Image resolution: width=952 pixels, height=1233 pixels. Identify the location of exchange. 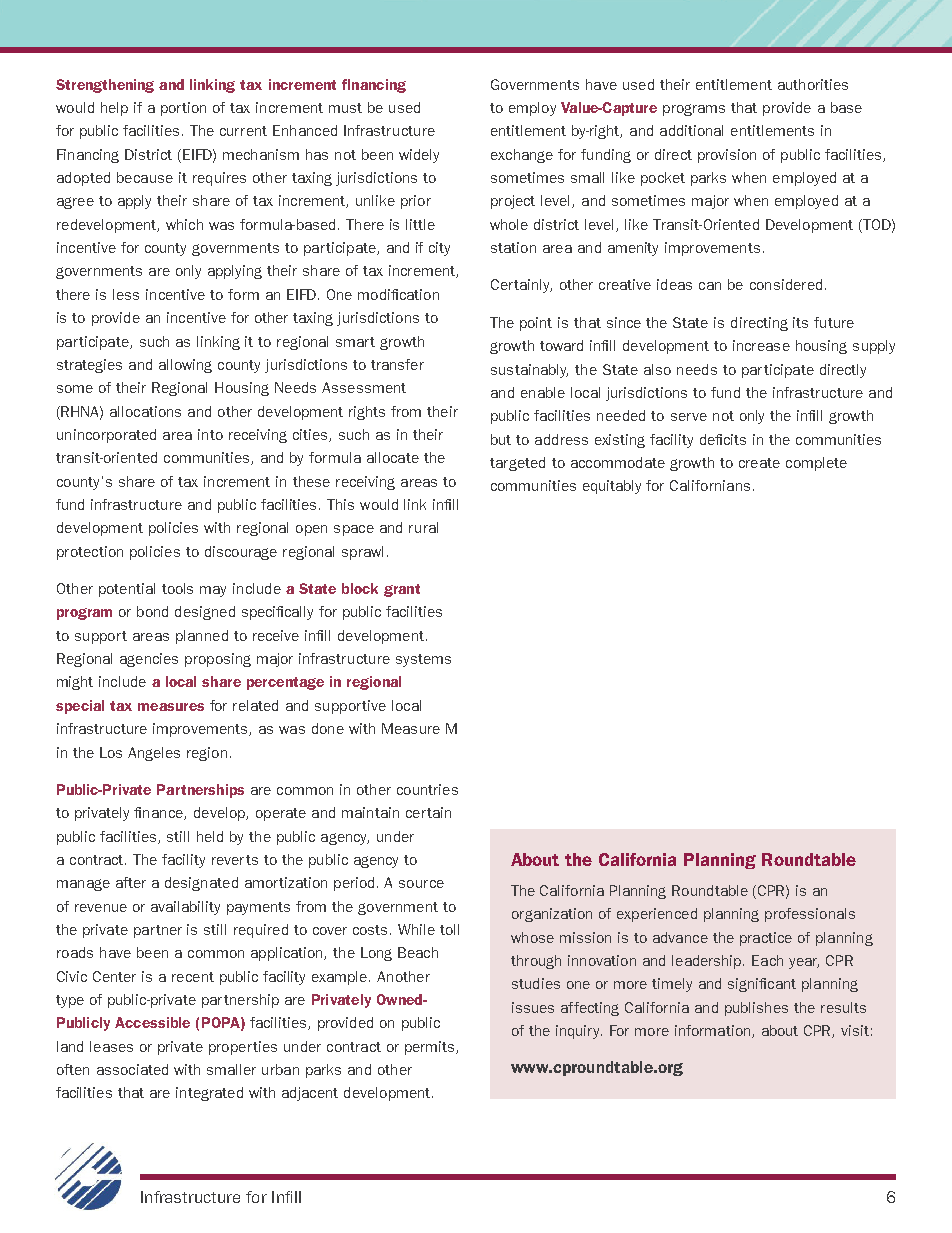
(522, 156).
